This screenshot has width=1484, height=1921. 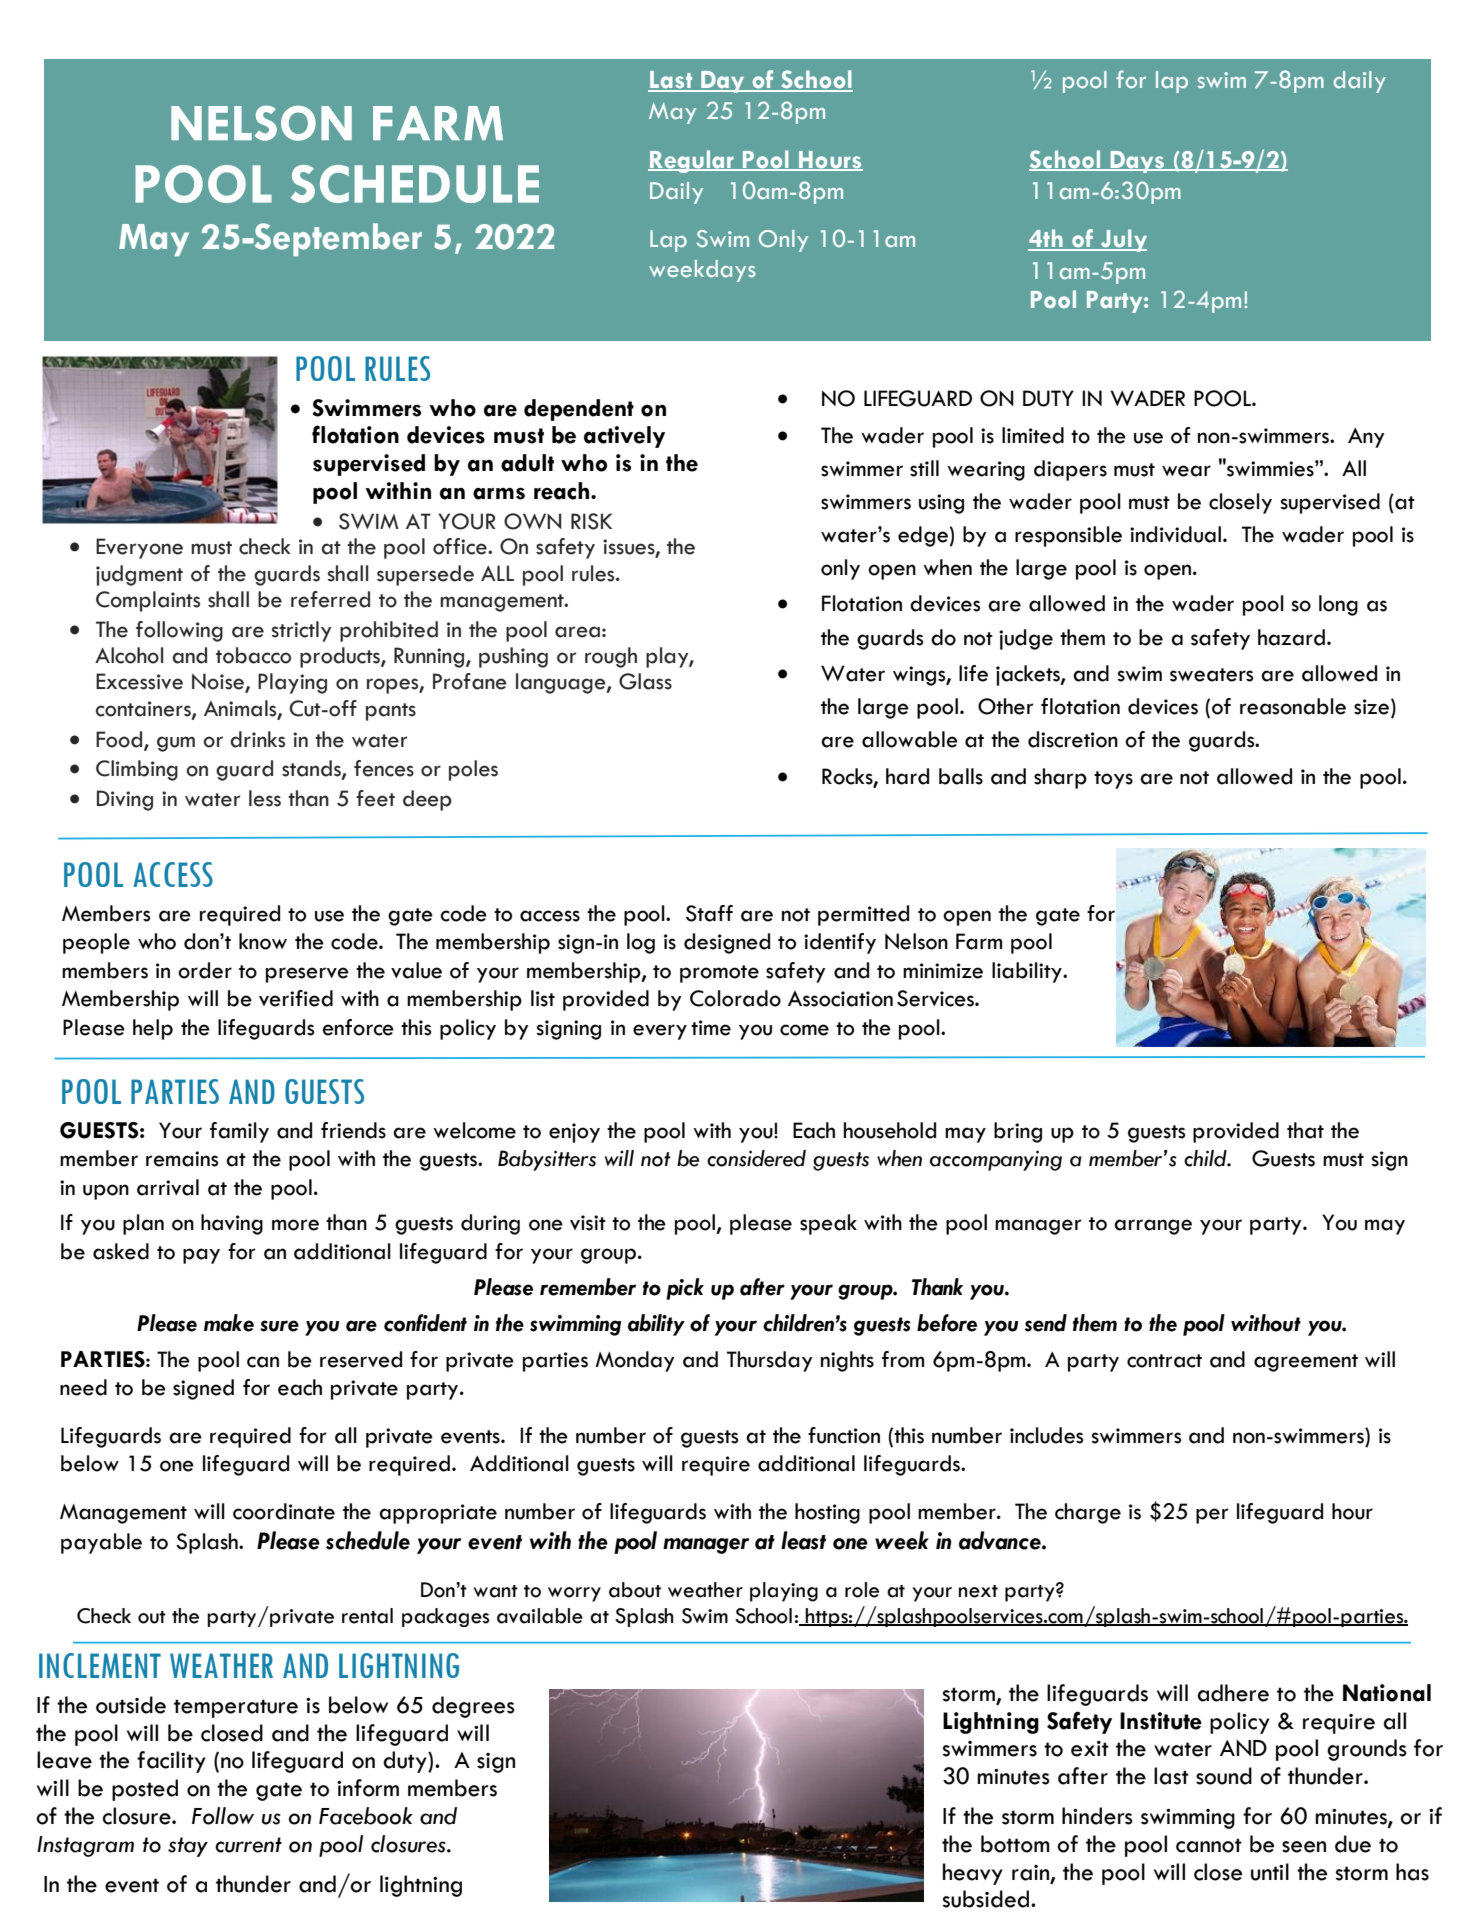 I want to click on function, so click(x=844, y=1435).
